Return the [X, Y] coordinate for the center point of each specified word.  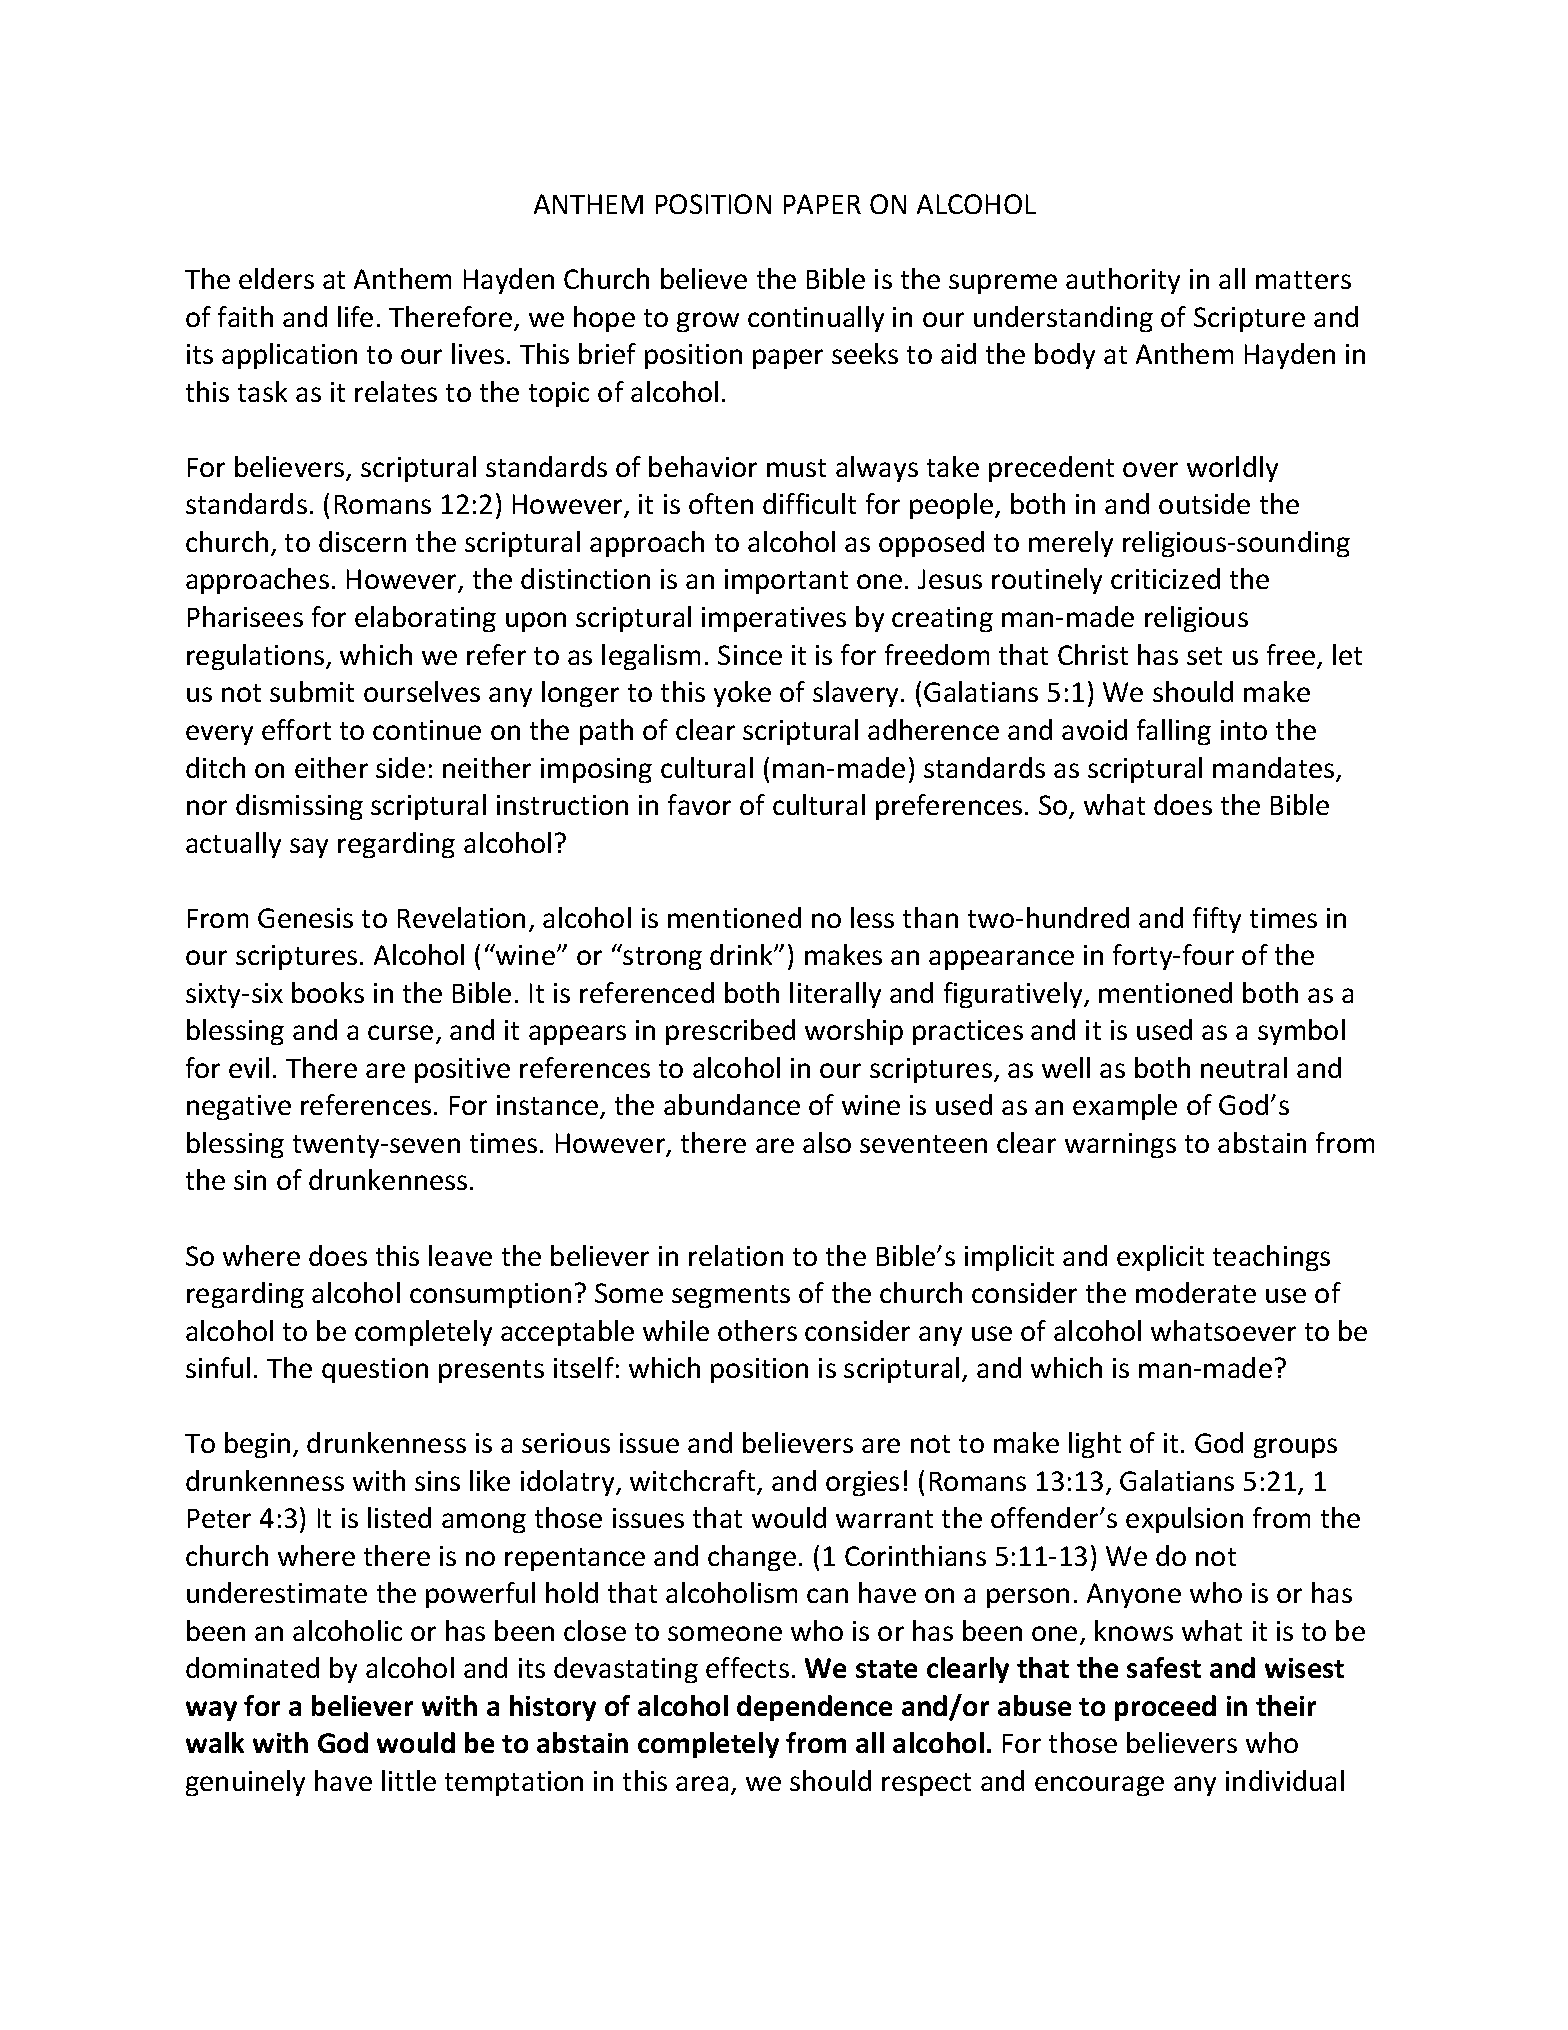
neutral [1244, 1067]
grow [708, 322]
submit [312, 691]
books [328, 992]
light [1095, 1445]
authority [1123, 281]
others [757, 1330]
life [355, 316]
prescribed [730, 1032]
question [375, 1370]
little [409, 1780]
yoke [742, 694]
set [1204, 656]
